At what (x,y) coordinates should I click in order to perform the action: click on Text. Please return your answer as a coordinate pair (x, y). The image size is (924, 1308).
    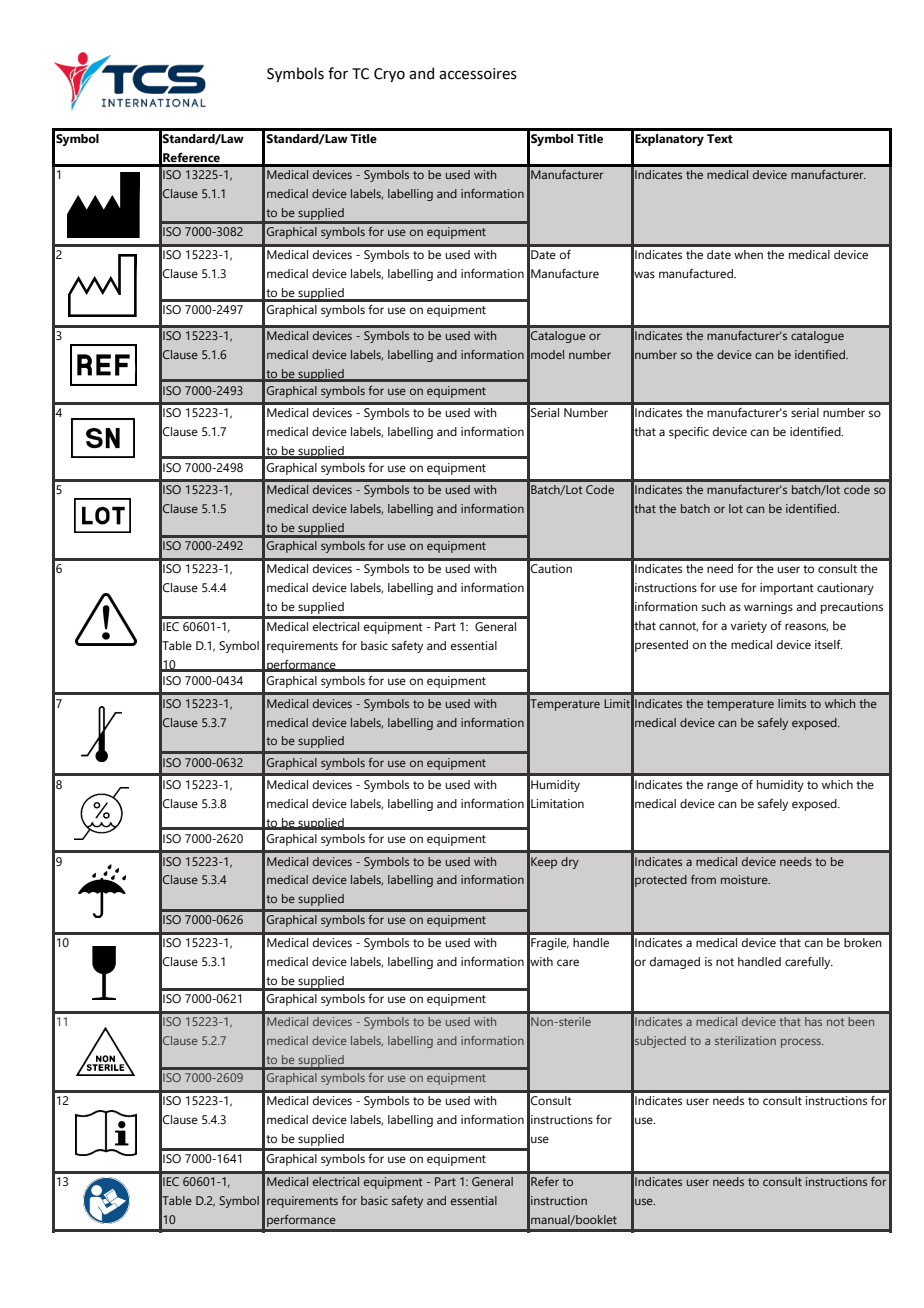
    Looking at the image, I should click on (720, 138).
